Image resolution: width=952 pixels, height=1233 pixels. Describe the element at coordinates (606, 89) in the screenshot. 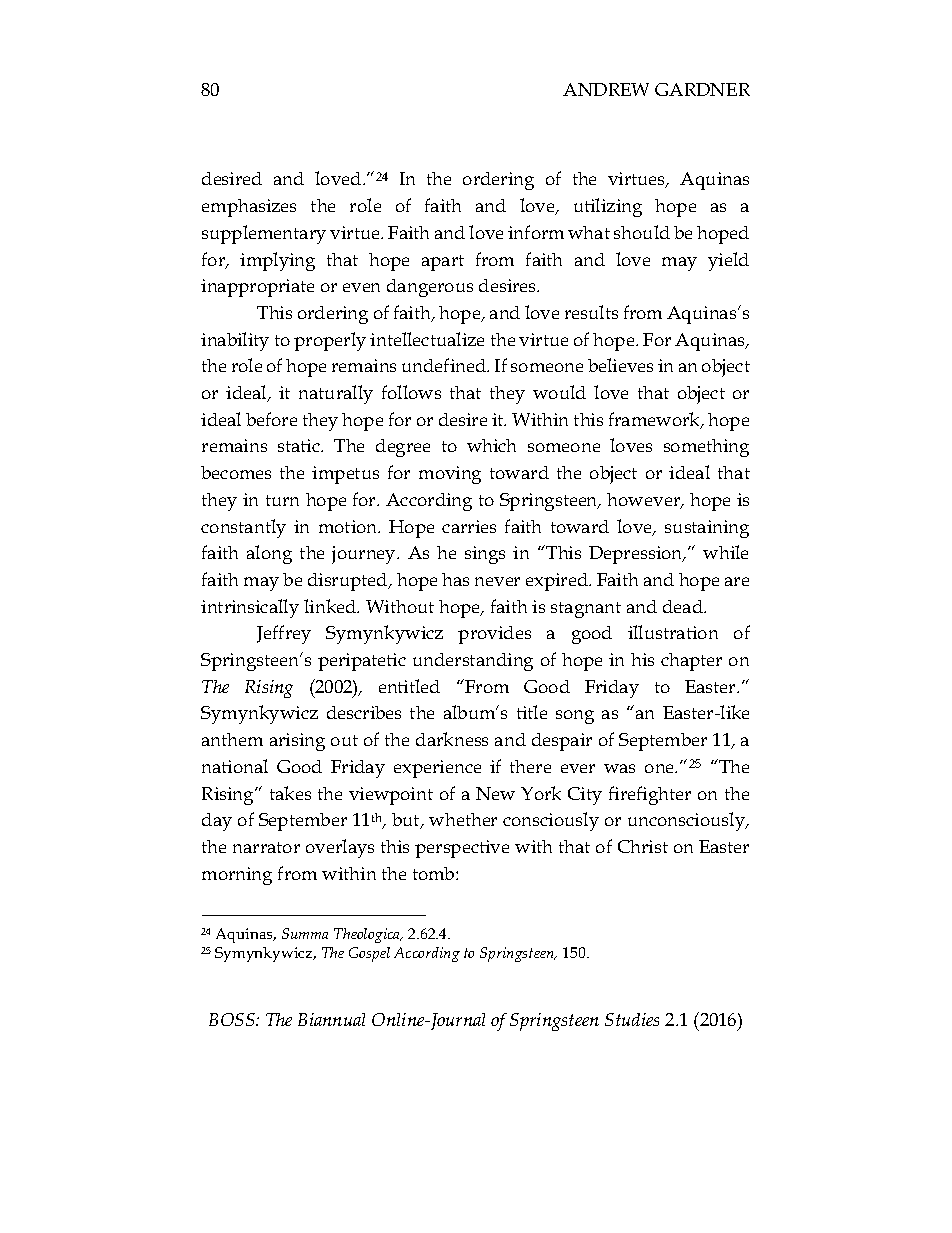

I see `ANDREW` at that location.
